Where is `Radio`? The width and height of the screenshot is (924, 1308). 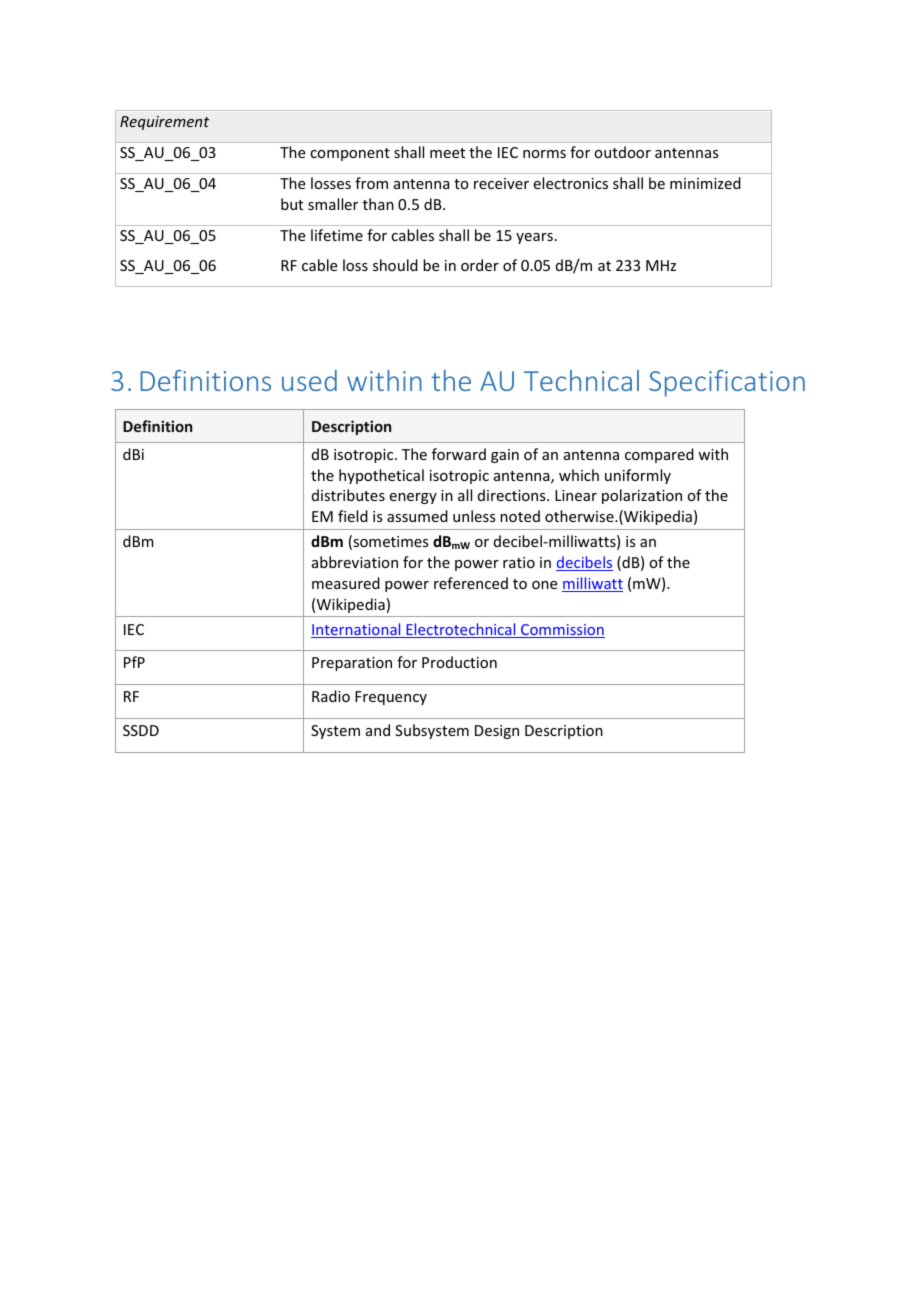 Radio is located at coordinates (331, 696).
